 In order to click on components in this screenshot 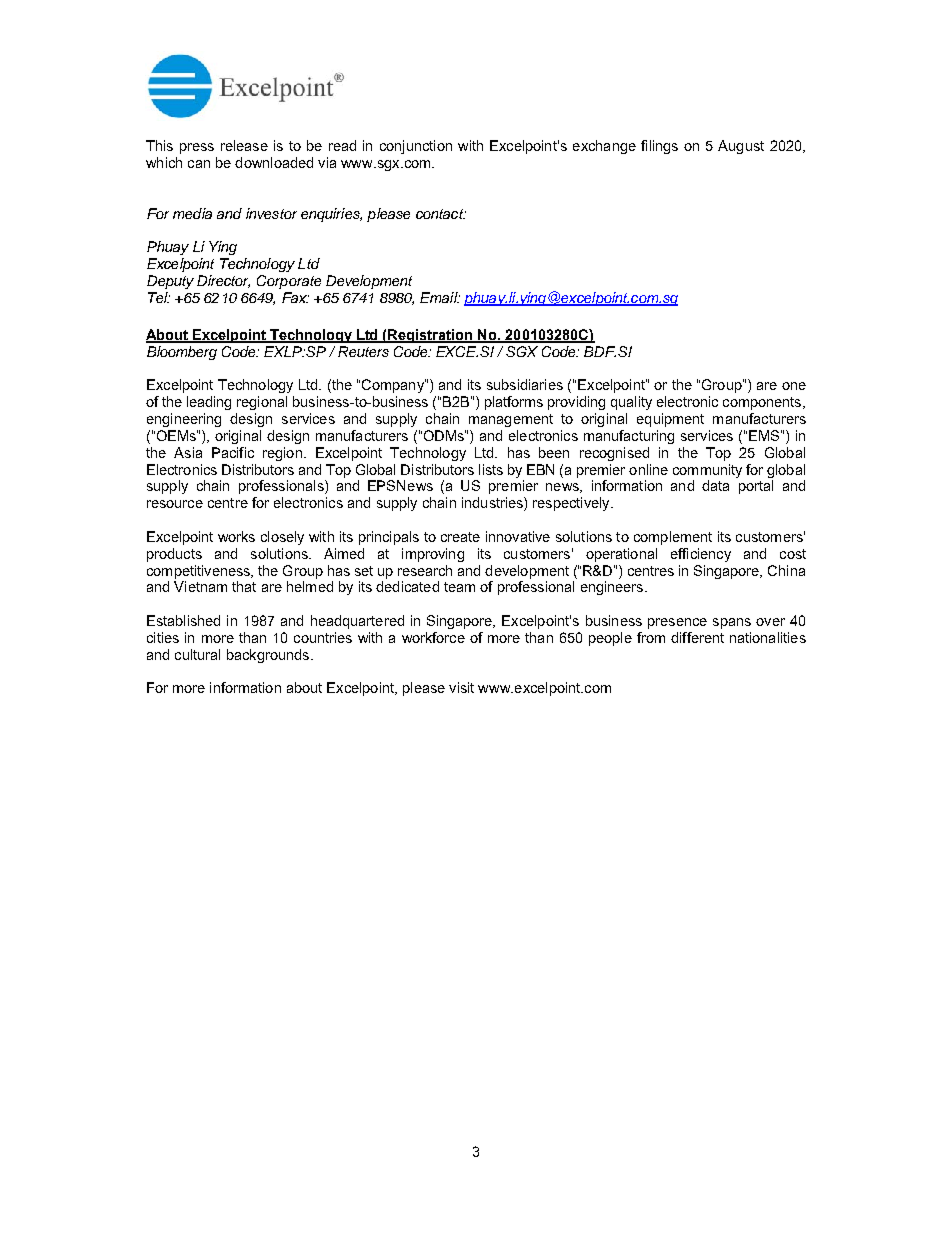, I will do `click(763, 403)`.
